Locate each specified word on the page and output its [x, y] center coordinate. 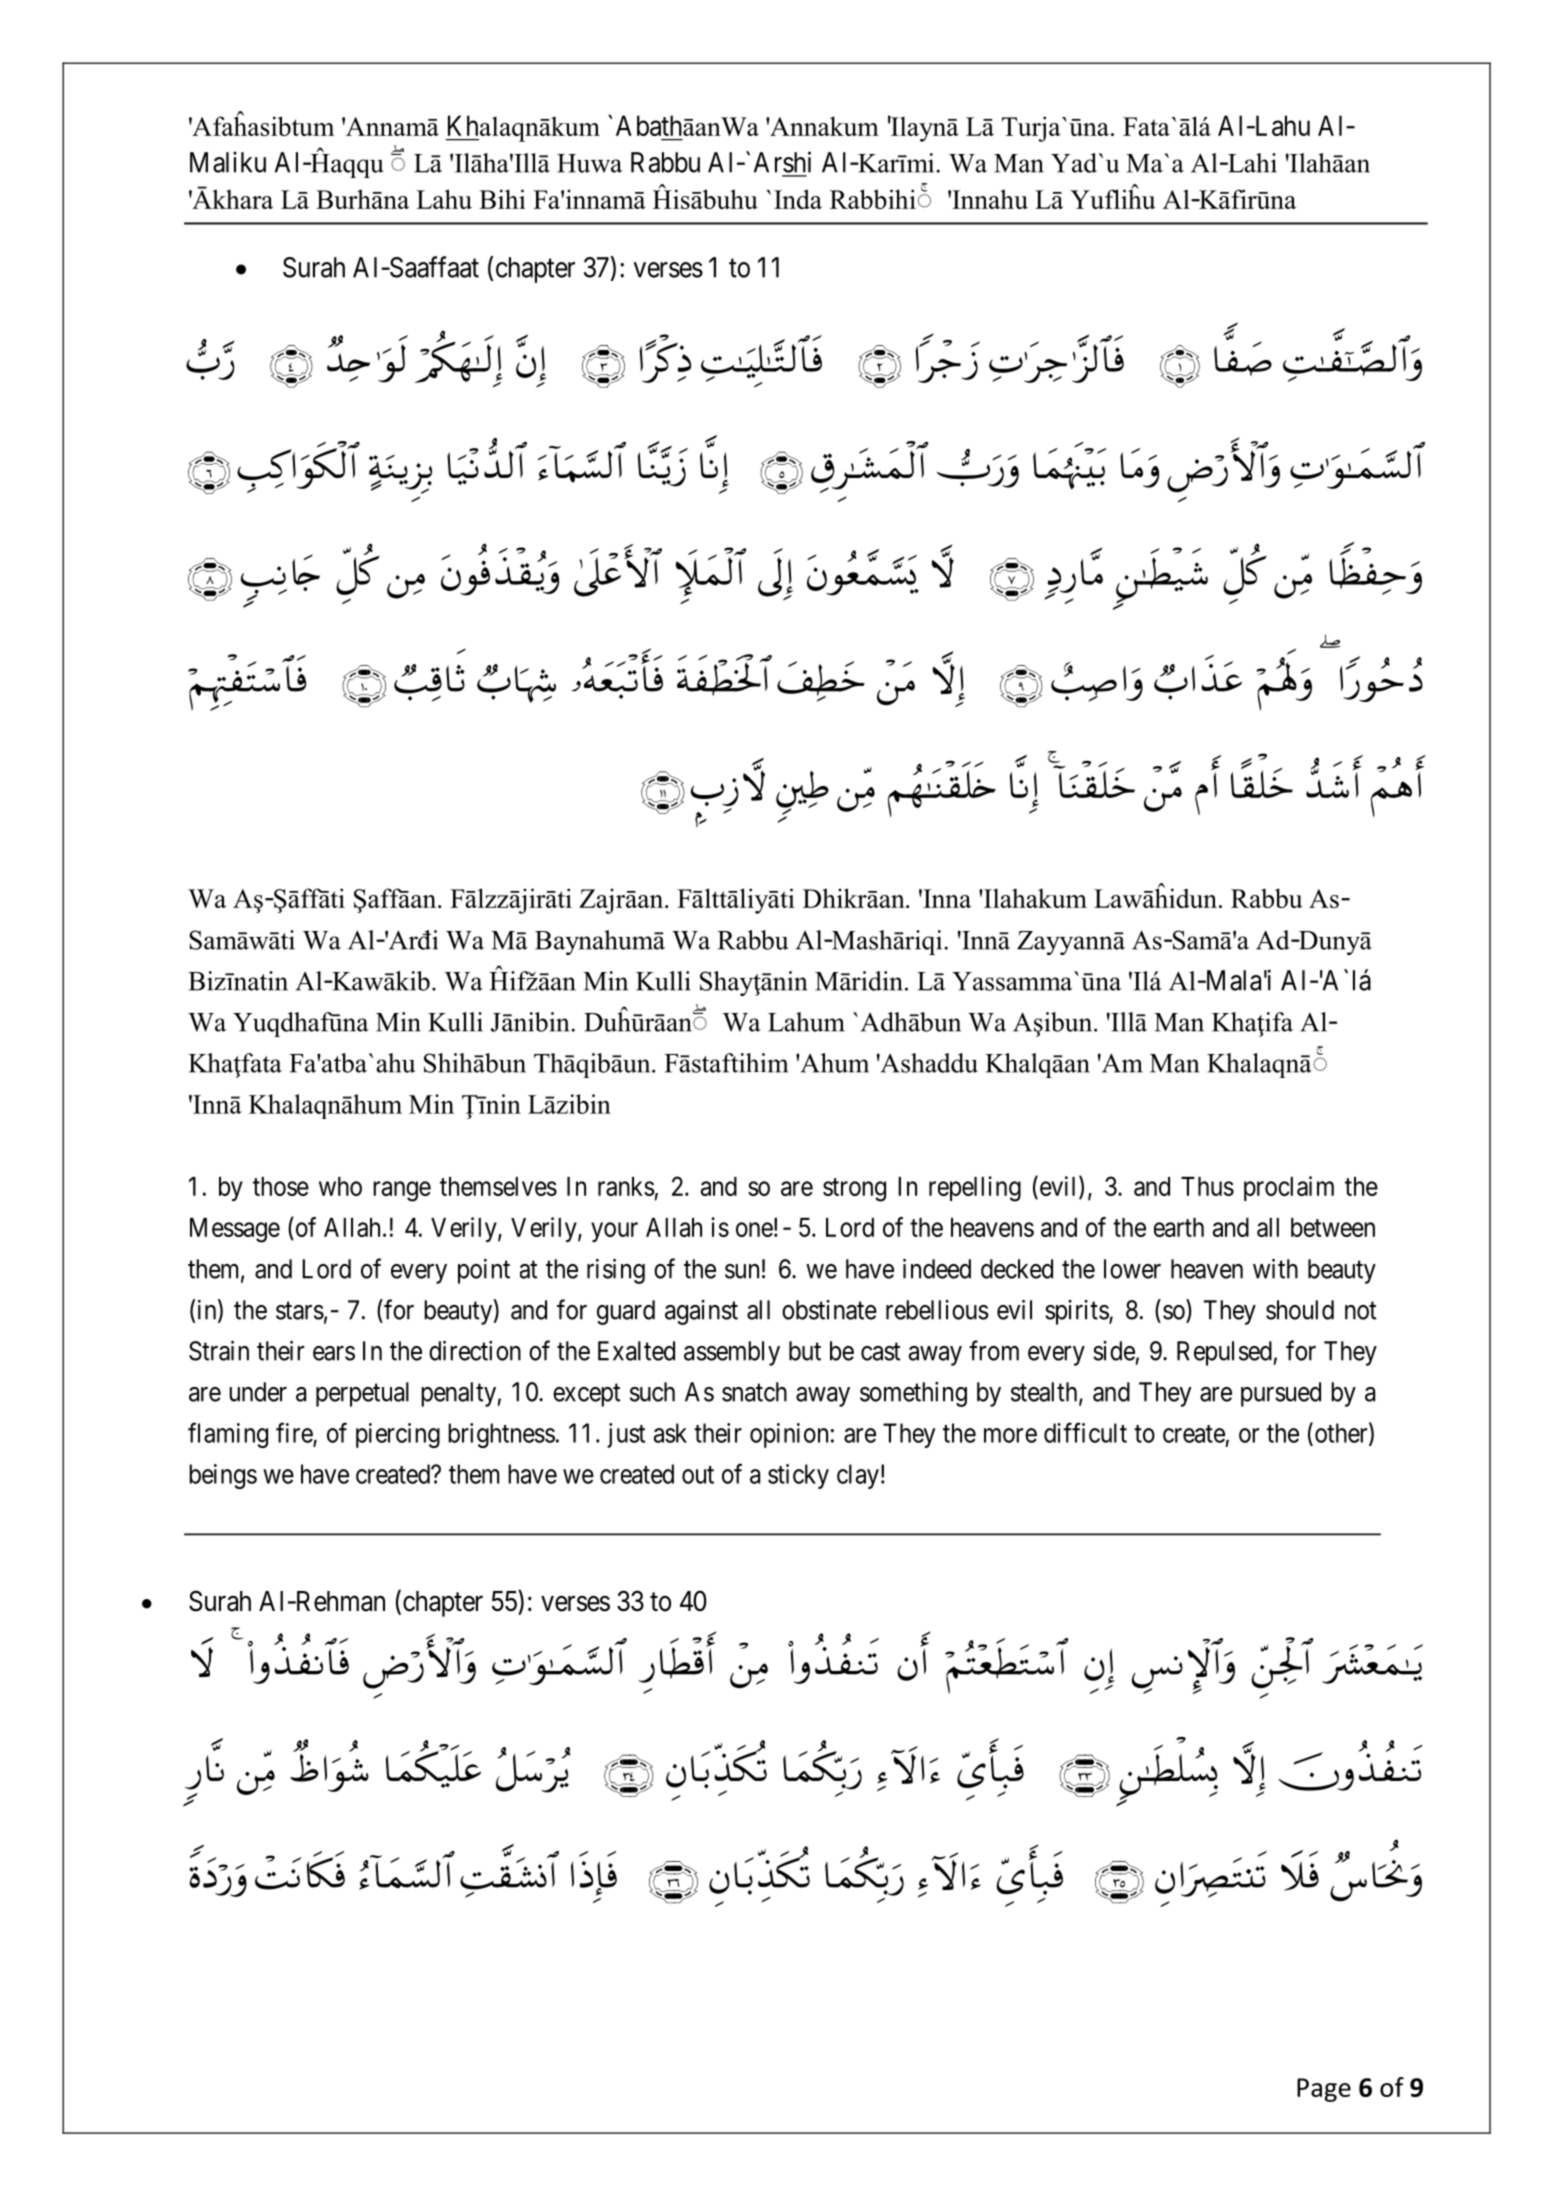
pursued [1281, 1394]
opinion [789, 1435]
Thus [1207, 1186]
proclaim [1289, 1188]
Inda [798, 199]
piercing [398, 1435]
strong [854, 1190]
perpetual [362, 1394]
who [340, 1186]
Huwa [589, 163]
